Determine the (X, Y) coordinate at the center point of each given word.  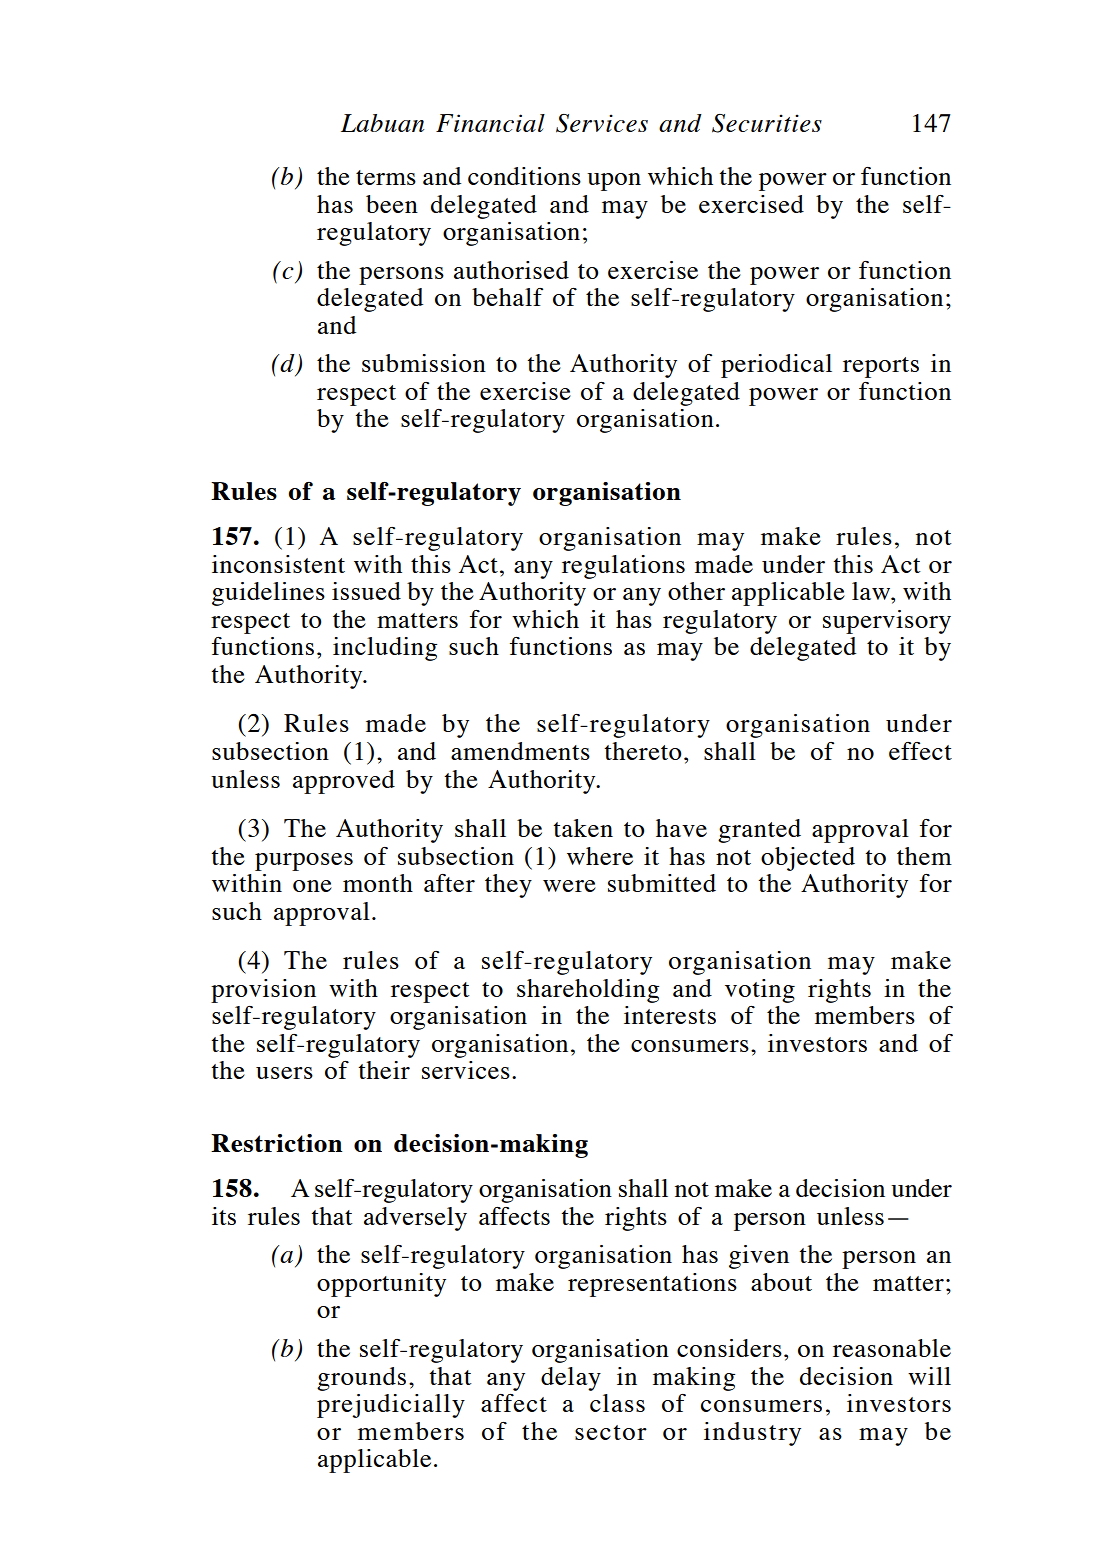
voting (760, 991)
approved (344, 782)
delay (571, 1379)
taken (583, 828)
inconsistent (278, 564)
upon (614, 182)
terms (386, 177)
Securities (767, 123)
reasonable (892, 1348)
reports (881, 367)
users (284, 1073)
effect (920, 751)
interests (670, 1015)
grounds (361, 1379)
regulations (623, 567)
